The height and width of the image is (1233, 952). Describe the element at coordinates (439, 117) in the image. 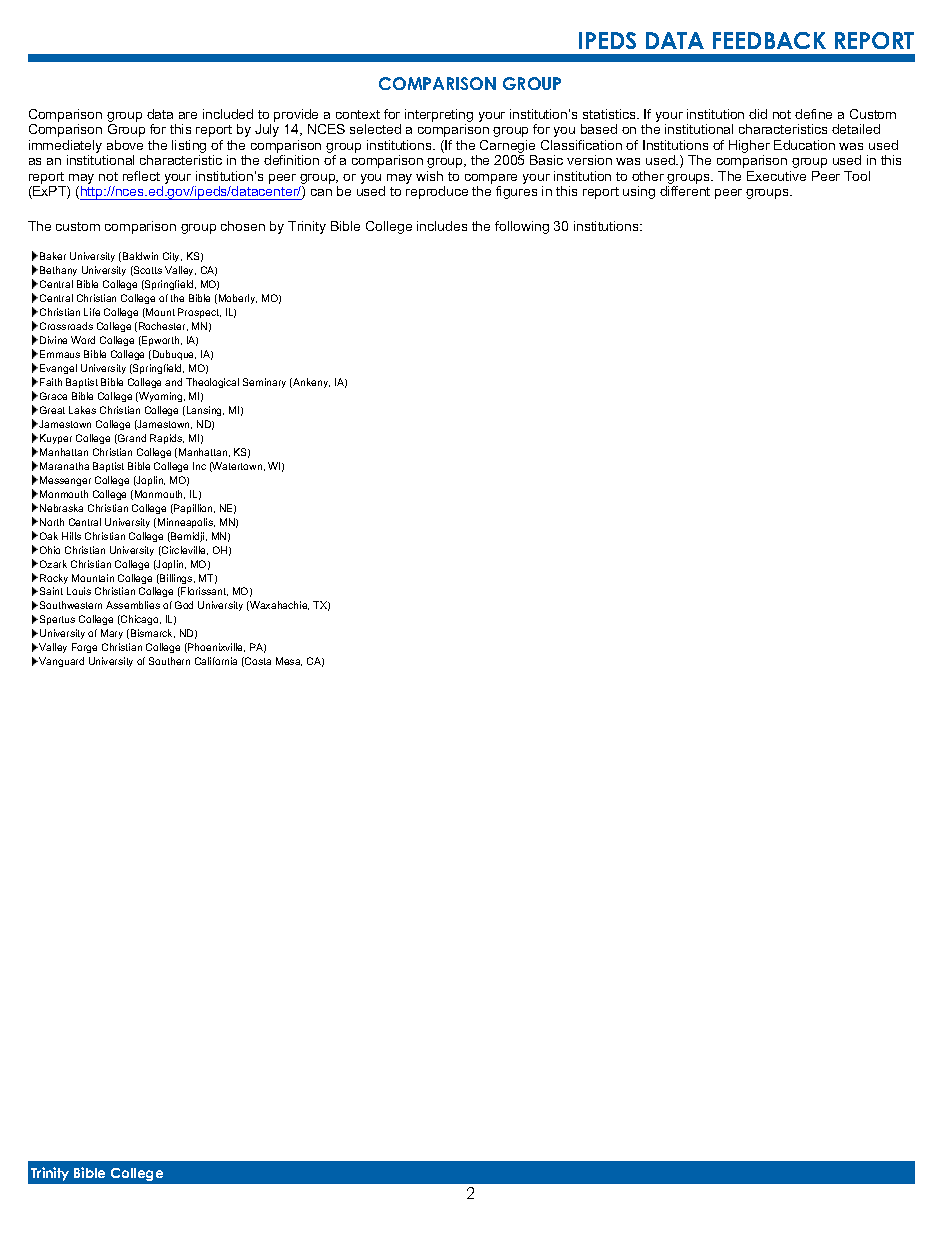

I see `interpreting` at that location.
